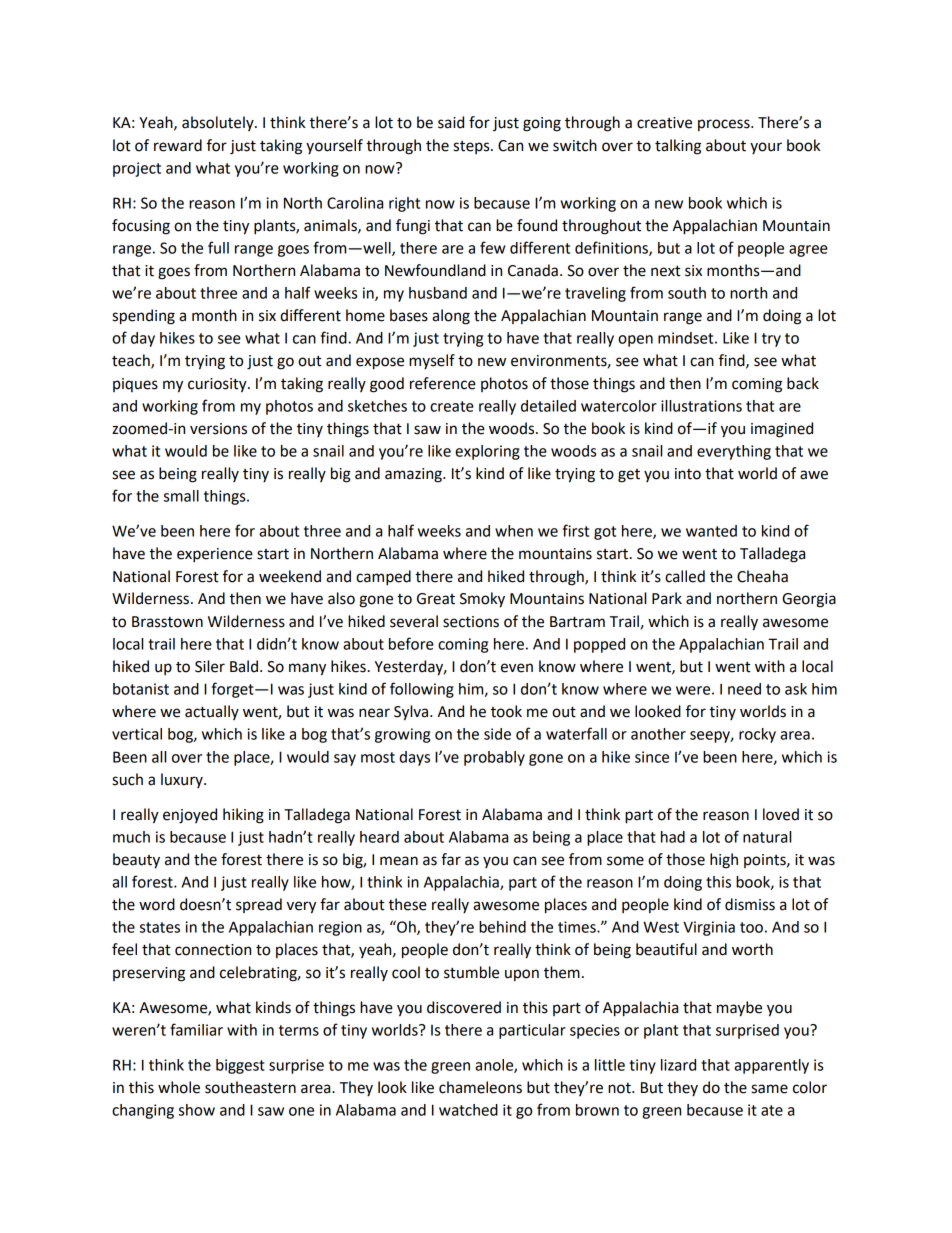 The width and height of the screenshot is (952, 1233). I want to click on reward, so click(178, 145).
